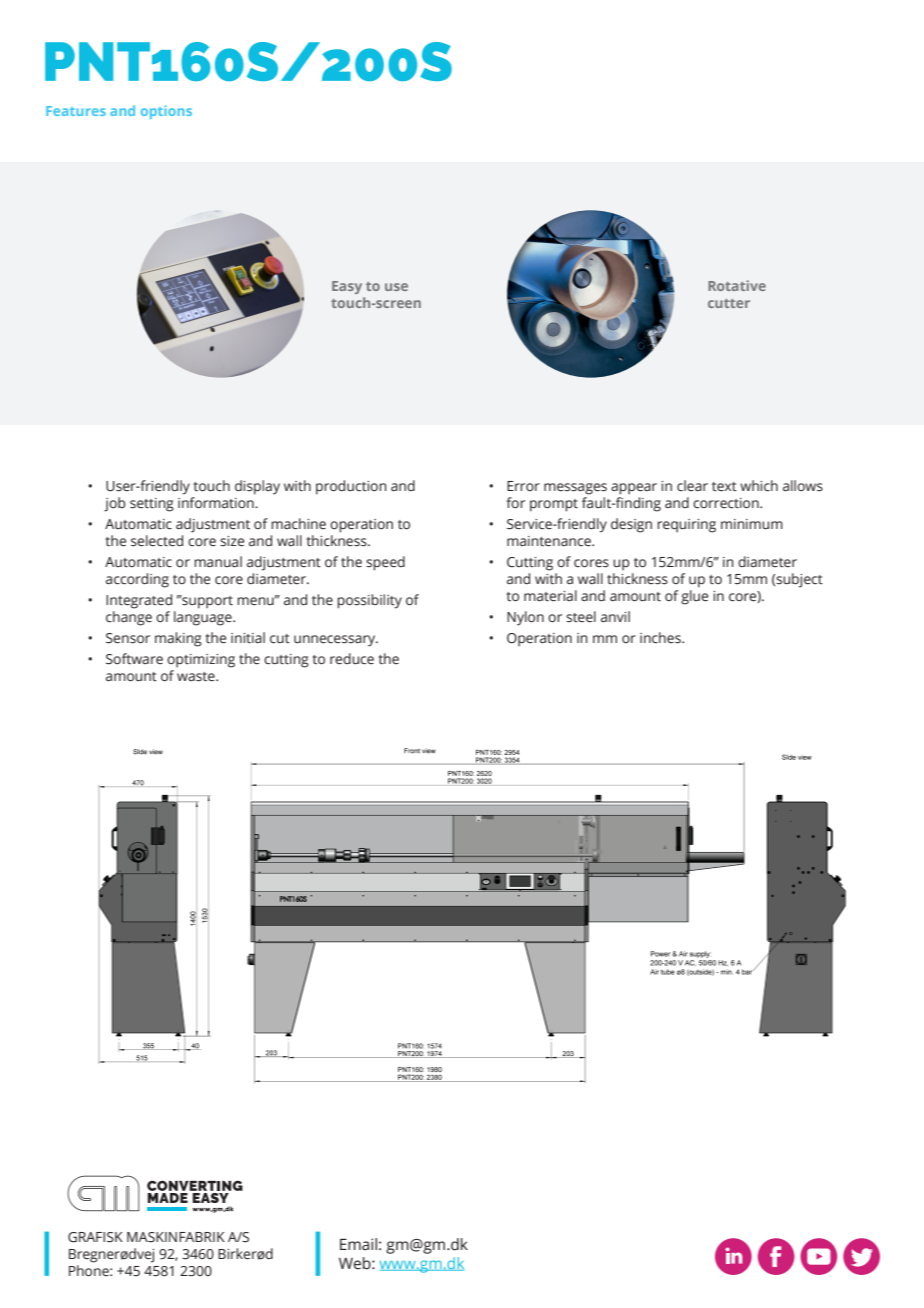  Describe the element at coordinates (523, 486) in the screenshot. I see `Error` at that location.
